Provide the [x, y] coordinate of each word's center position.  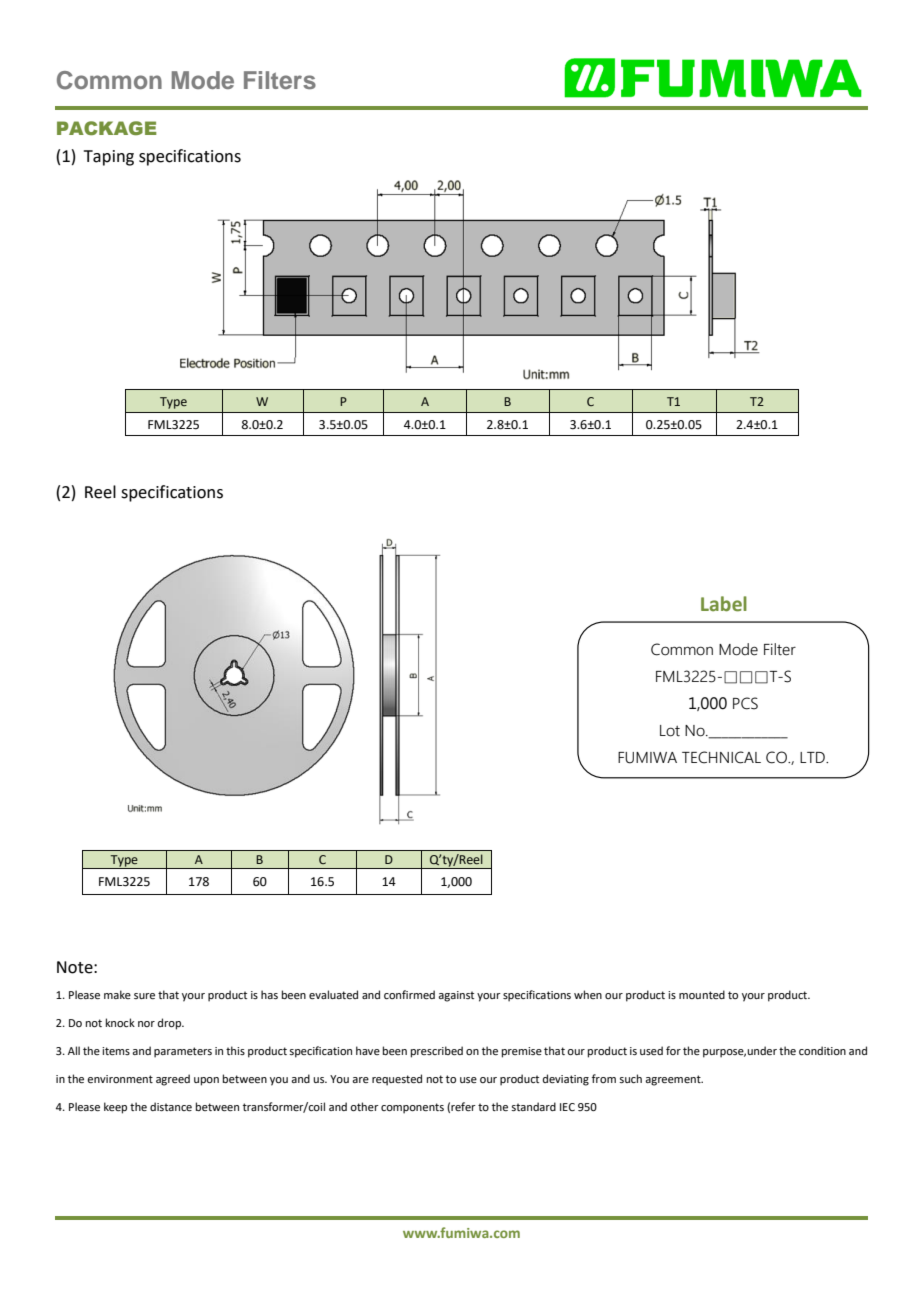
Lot [670, 731]
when [588, 994]
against [456, 996]
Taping [109, 158]
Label [724, 604]
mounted [702, 994]
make [117, 994]
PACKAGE [107, 128]
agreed [173, 1080]
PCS [745, 703]
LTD [814, 757]
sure [144, 996]
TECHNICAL [721, 757]
